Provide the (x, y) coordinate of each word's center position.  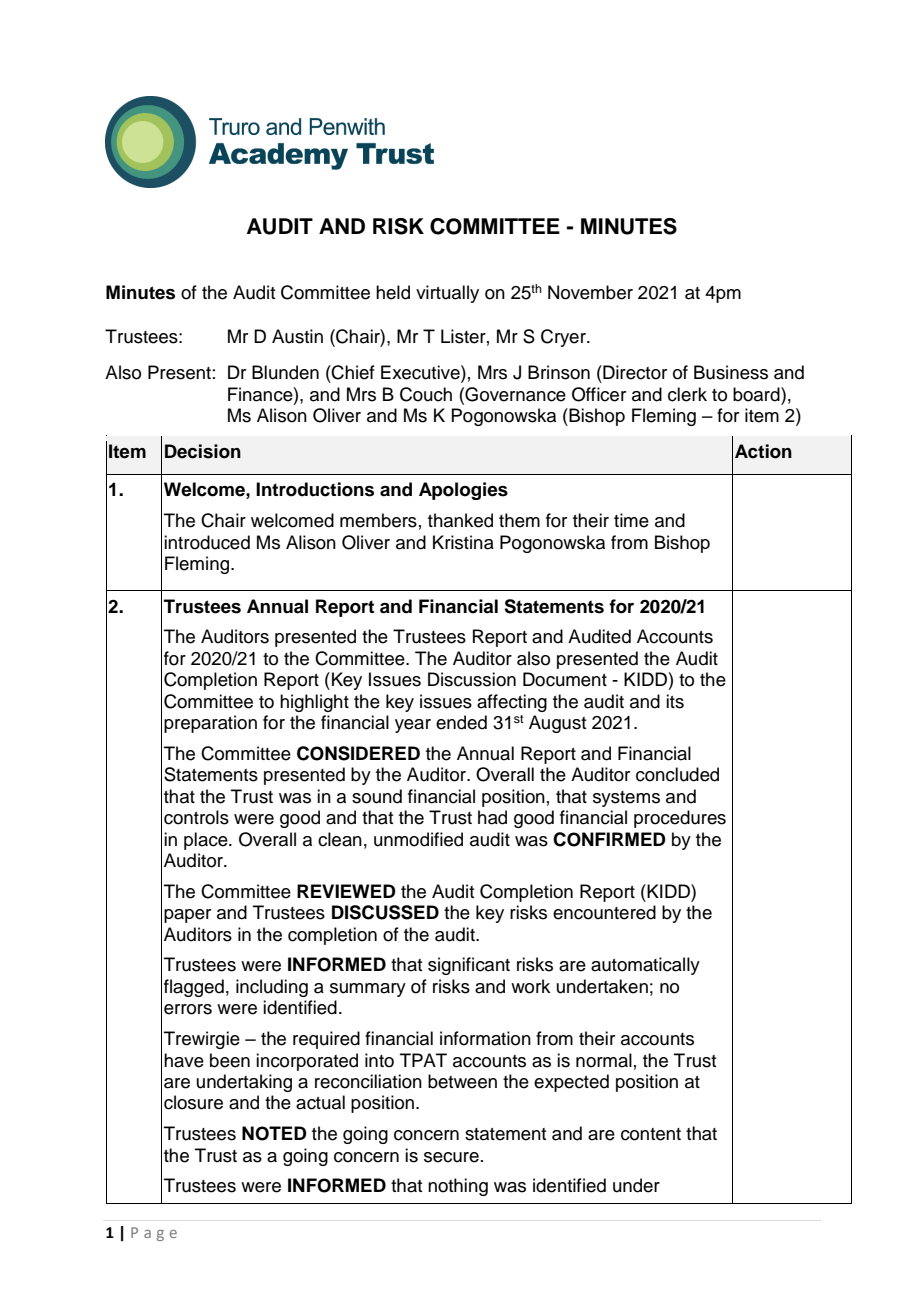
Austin (297, 336)
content (651, 1134)
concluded (677, 774)
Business (731, 372)
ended (461, 722)
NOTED (274, 1133)
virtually (447, 294)
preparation (210, 724)
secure (451, 1157)
